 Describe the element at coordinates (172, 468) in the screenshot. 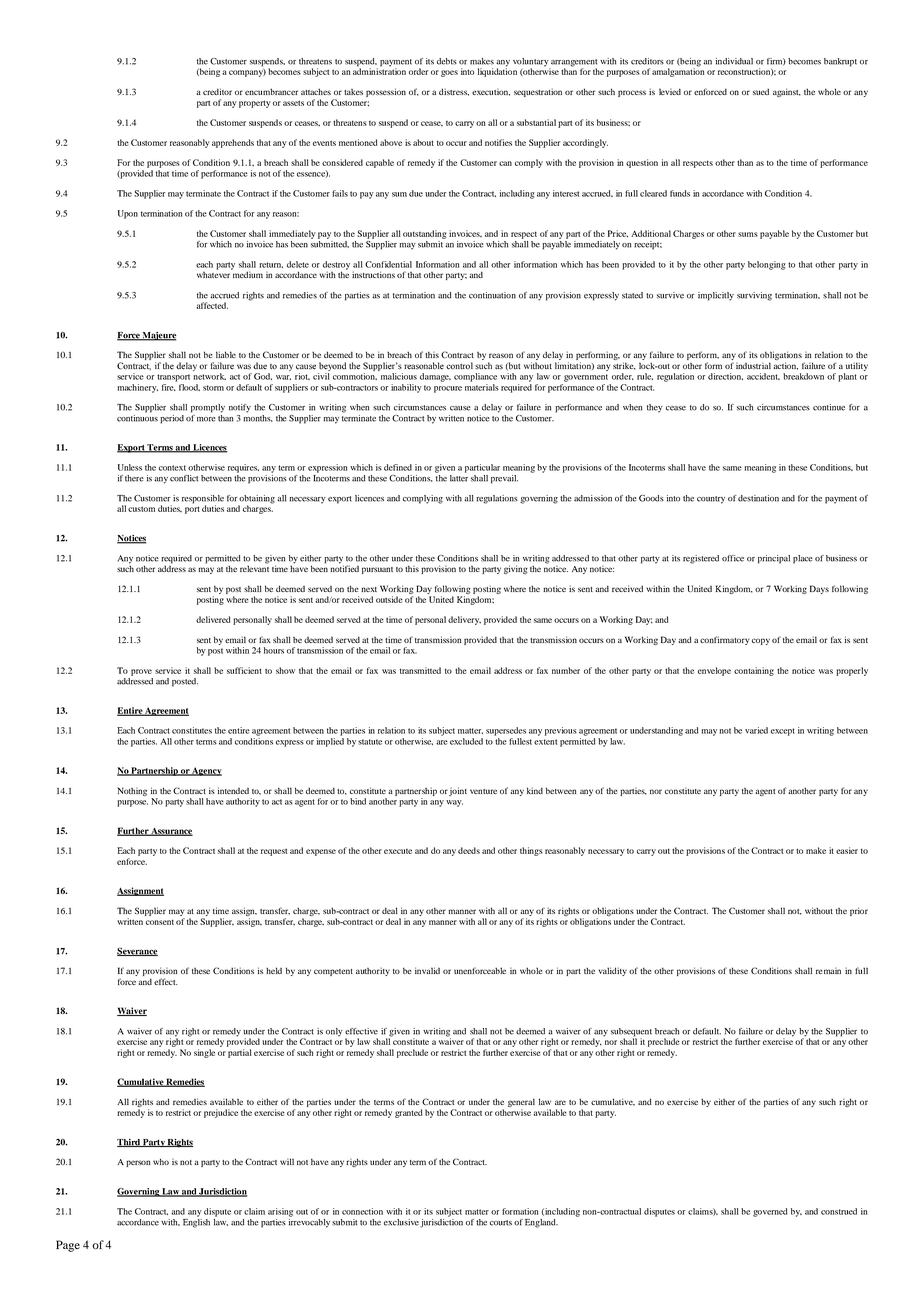

I see `context` at that location.
